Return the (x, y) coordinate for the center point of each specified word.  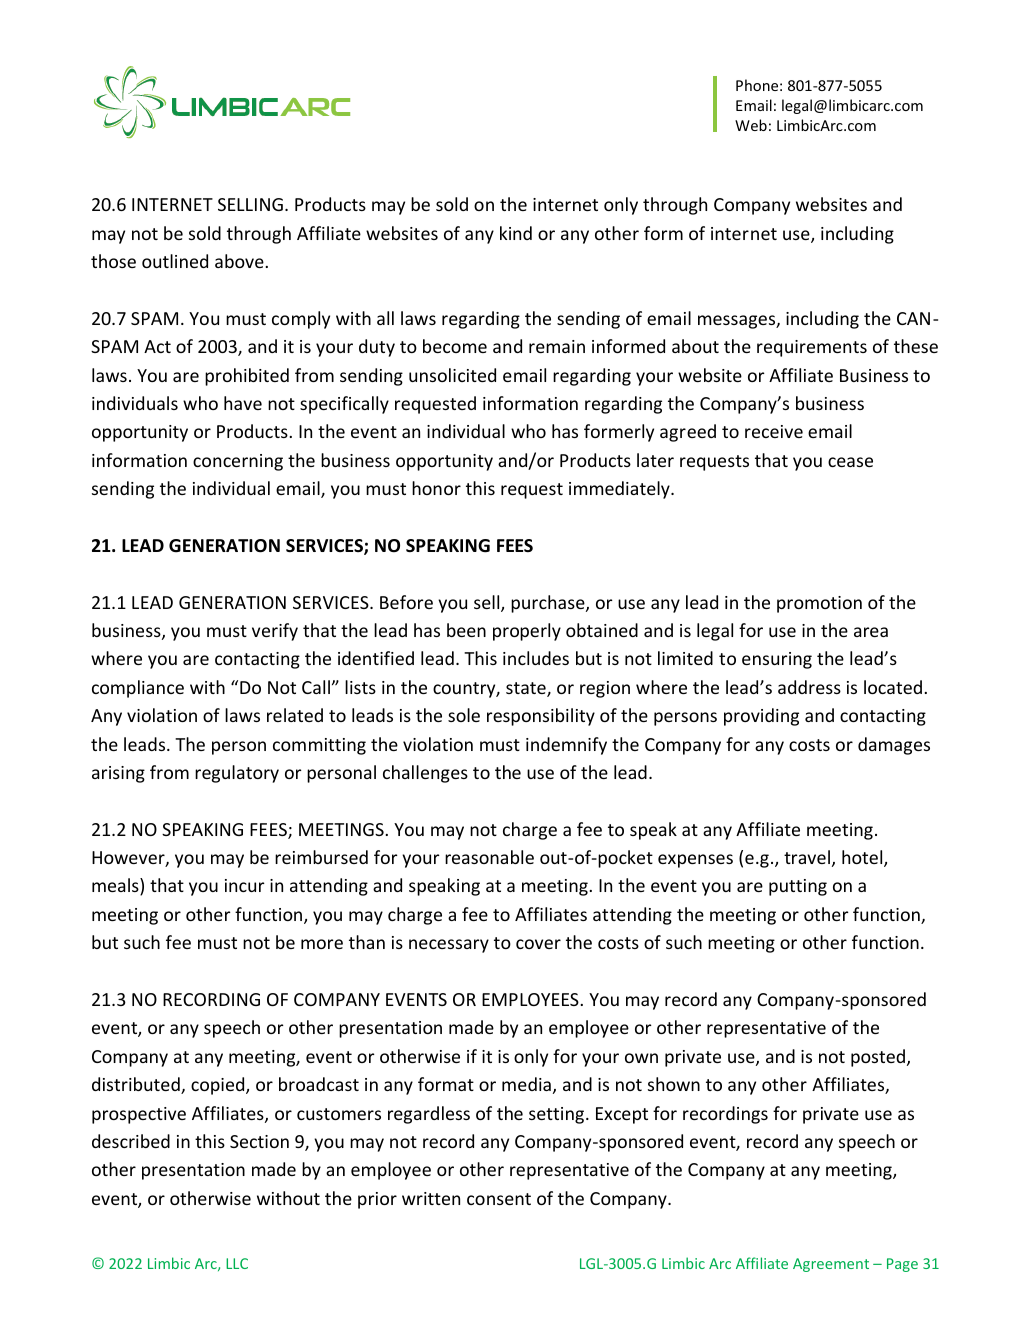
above (239, 261)
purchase (549, 604)
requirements (812, 348)
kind (516, 233)
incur (245, 885)
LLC (237, 1263)
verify (275, 632)
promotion (819, 604)
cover (538, 944)
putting (798, 887)
